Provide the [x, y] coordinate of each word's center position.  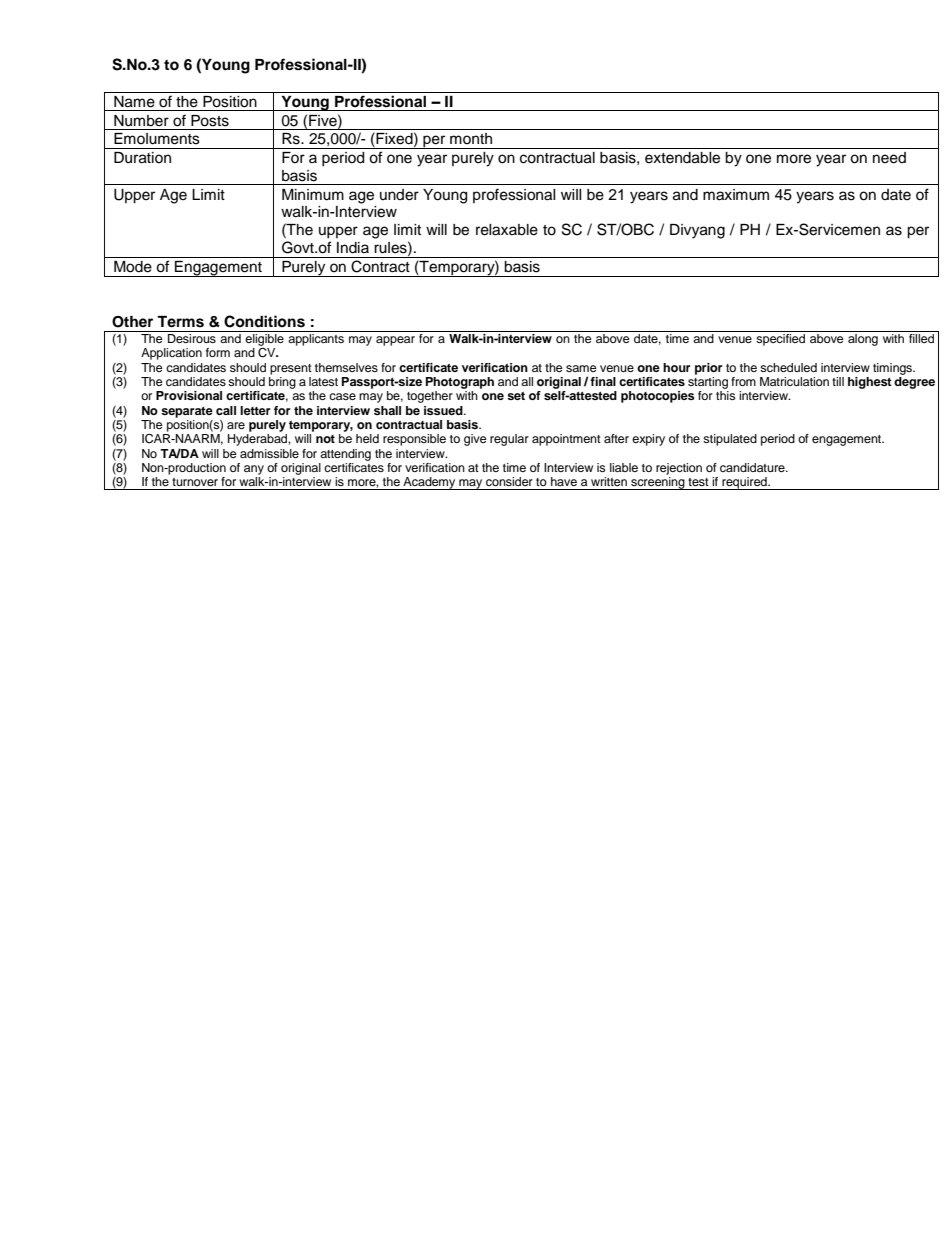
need [889, 158]
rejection [679, 469]
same [581, 368]
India [353, 248]
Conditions [264, 321]
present [291, 369]
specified [781, 338]
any [254, 470]
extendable [682, 158]
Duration [142, 158]
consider [509, 481]
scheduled [788, 367]
